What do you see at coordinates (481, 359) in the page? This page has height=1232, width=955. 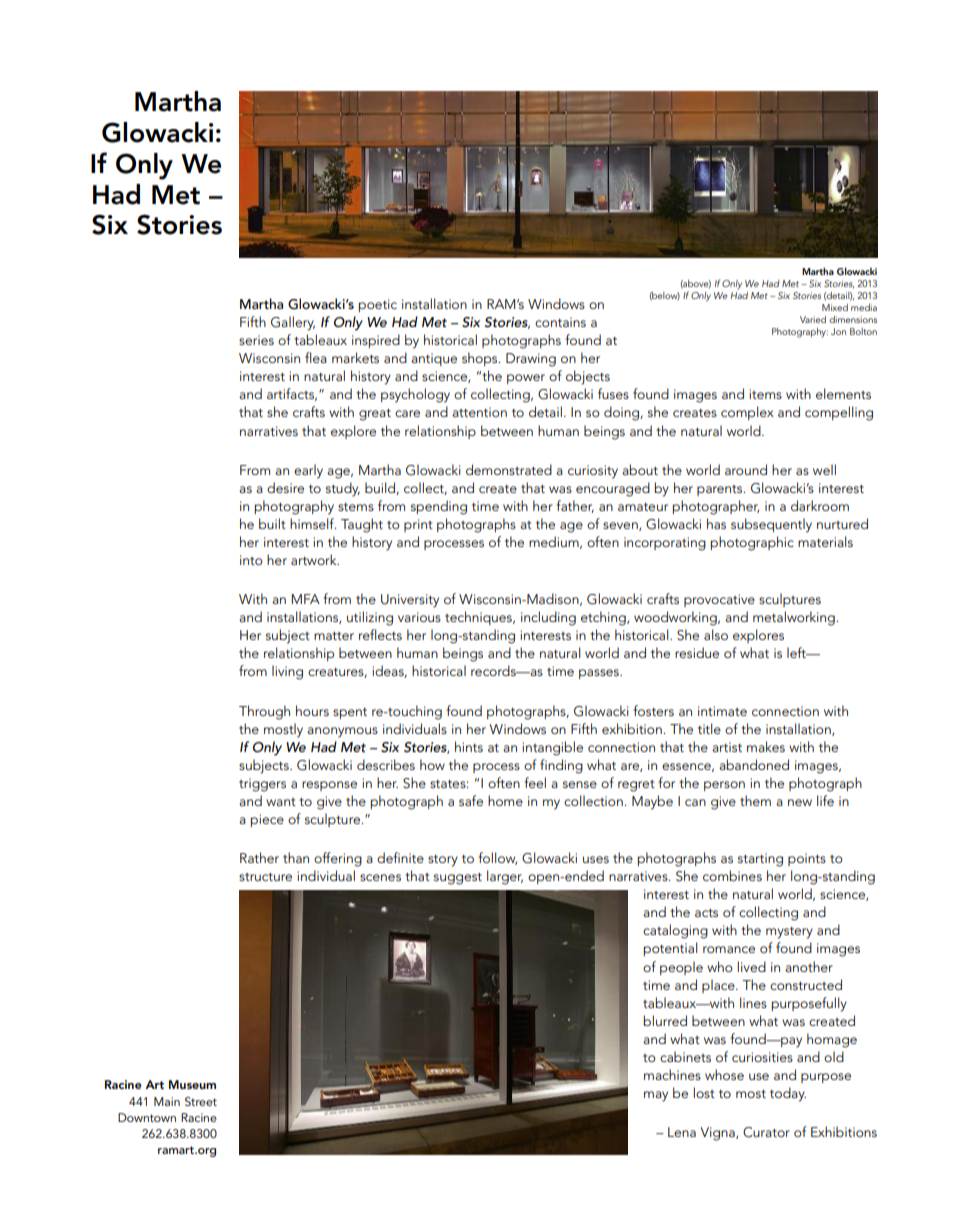 I see `shops` at bounding box center [481, 359].
